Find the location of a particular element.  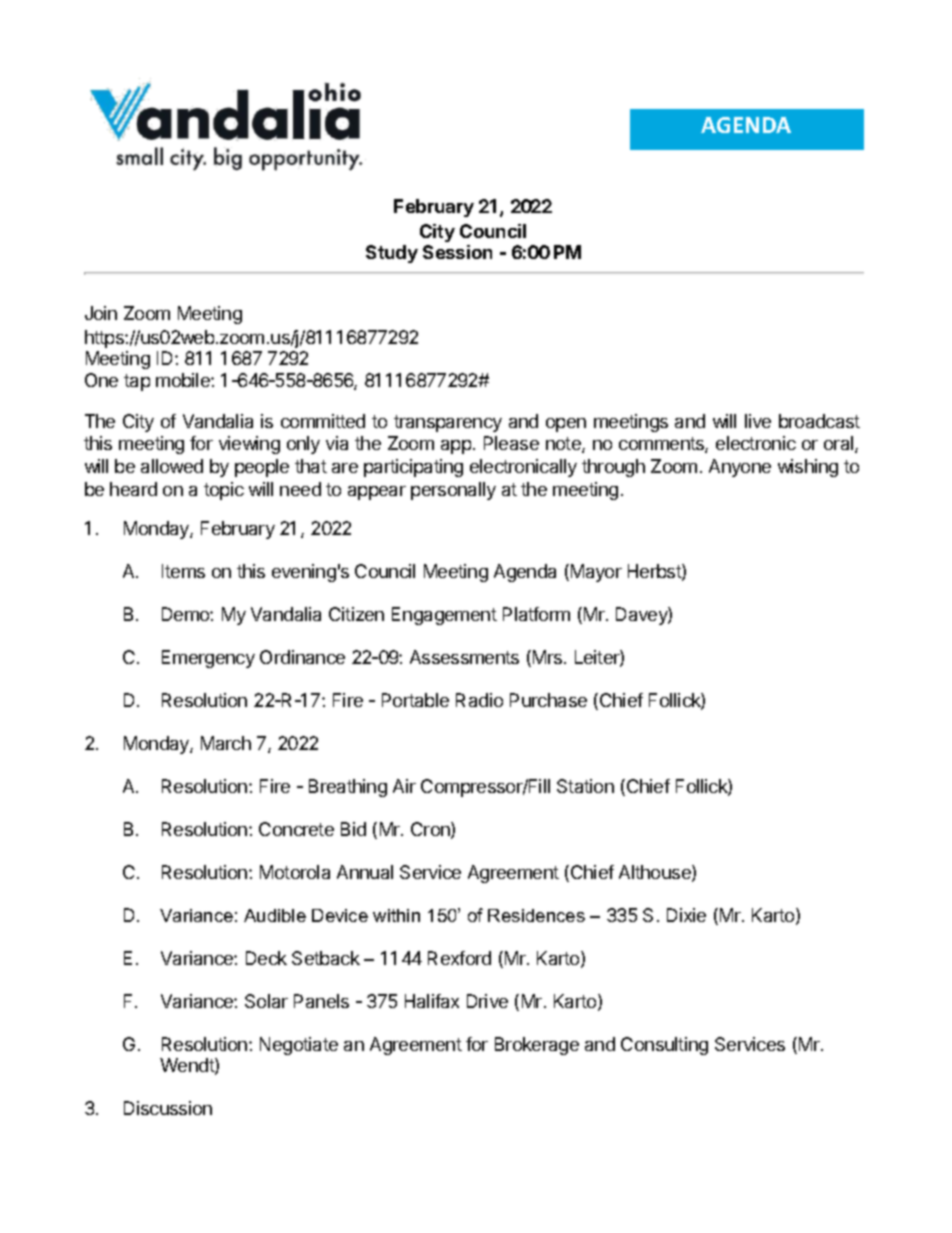

Anyone is located at coordinates (740, 468).
